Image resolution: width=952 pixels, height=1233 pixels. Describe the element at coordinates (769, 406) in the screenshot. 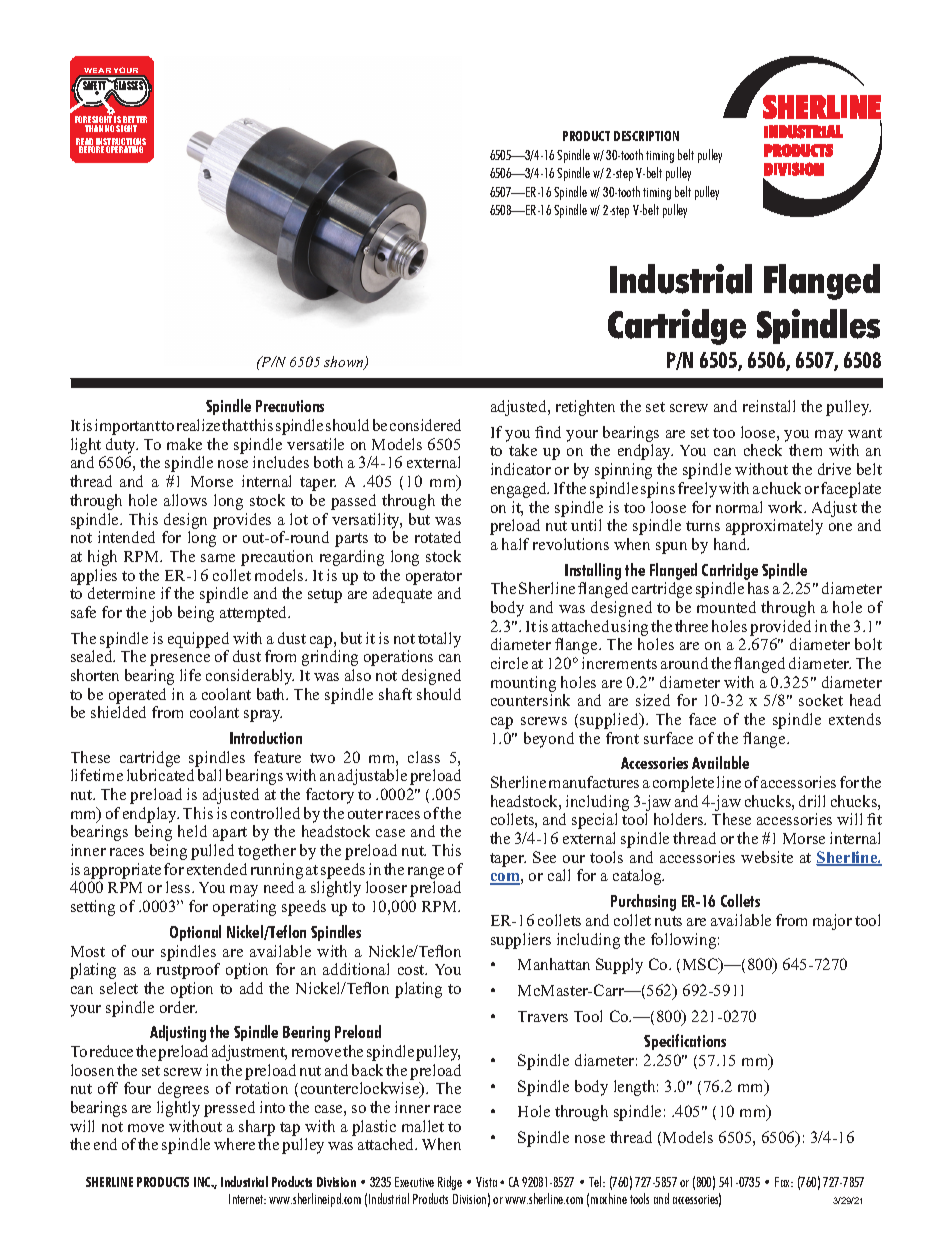

I see `reinstall` at that location.
